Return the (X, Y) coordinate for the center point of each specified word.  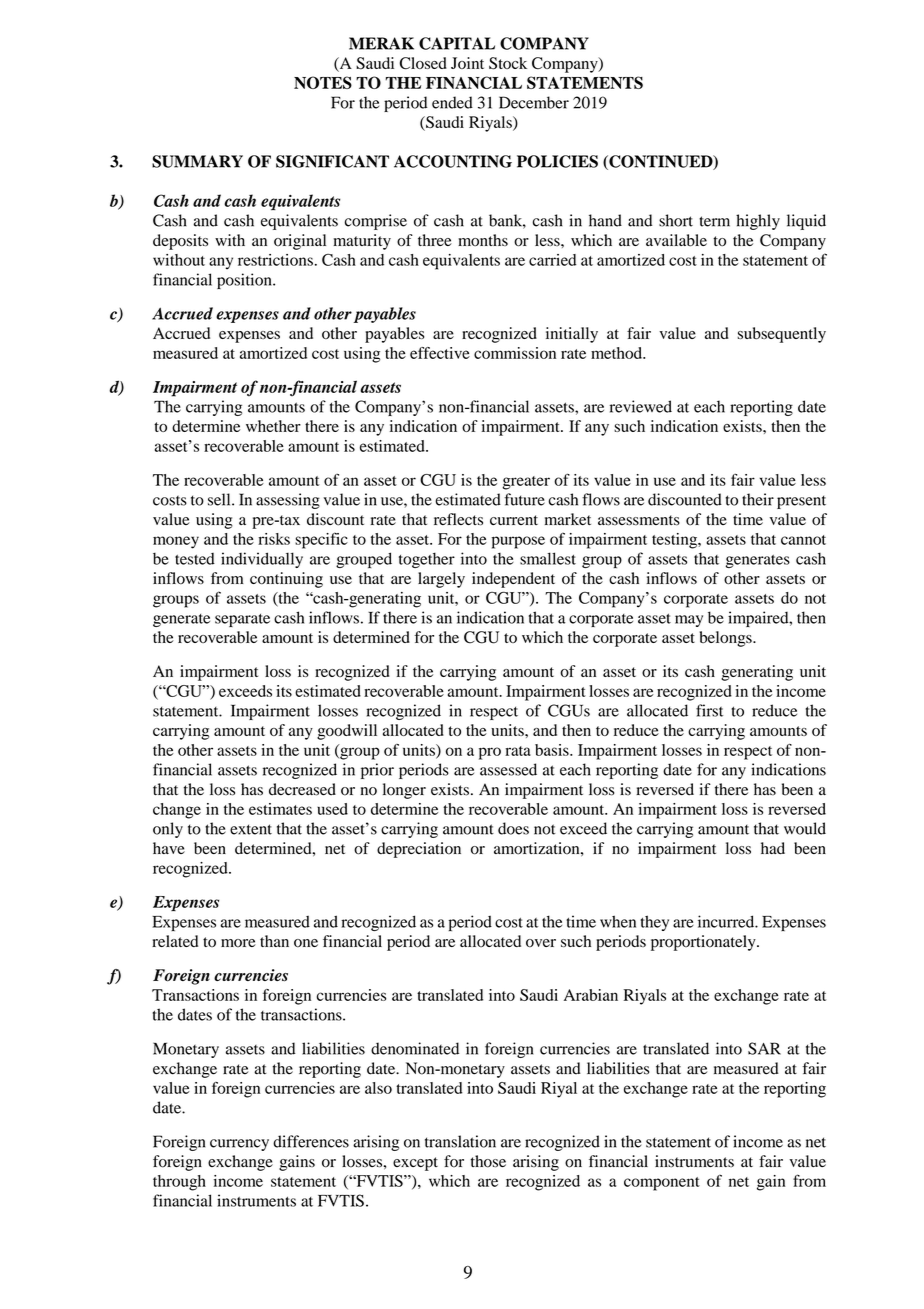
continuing (286, 580)
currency (239, 1145)
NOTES (323, 82)
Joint (467, 63)
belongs (727, 639)
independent (513, 580)
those (488, 1161)
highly (758, 222)
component (662, 1184)
